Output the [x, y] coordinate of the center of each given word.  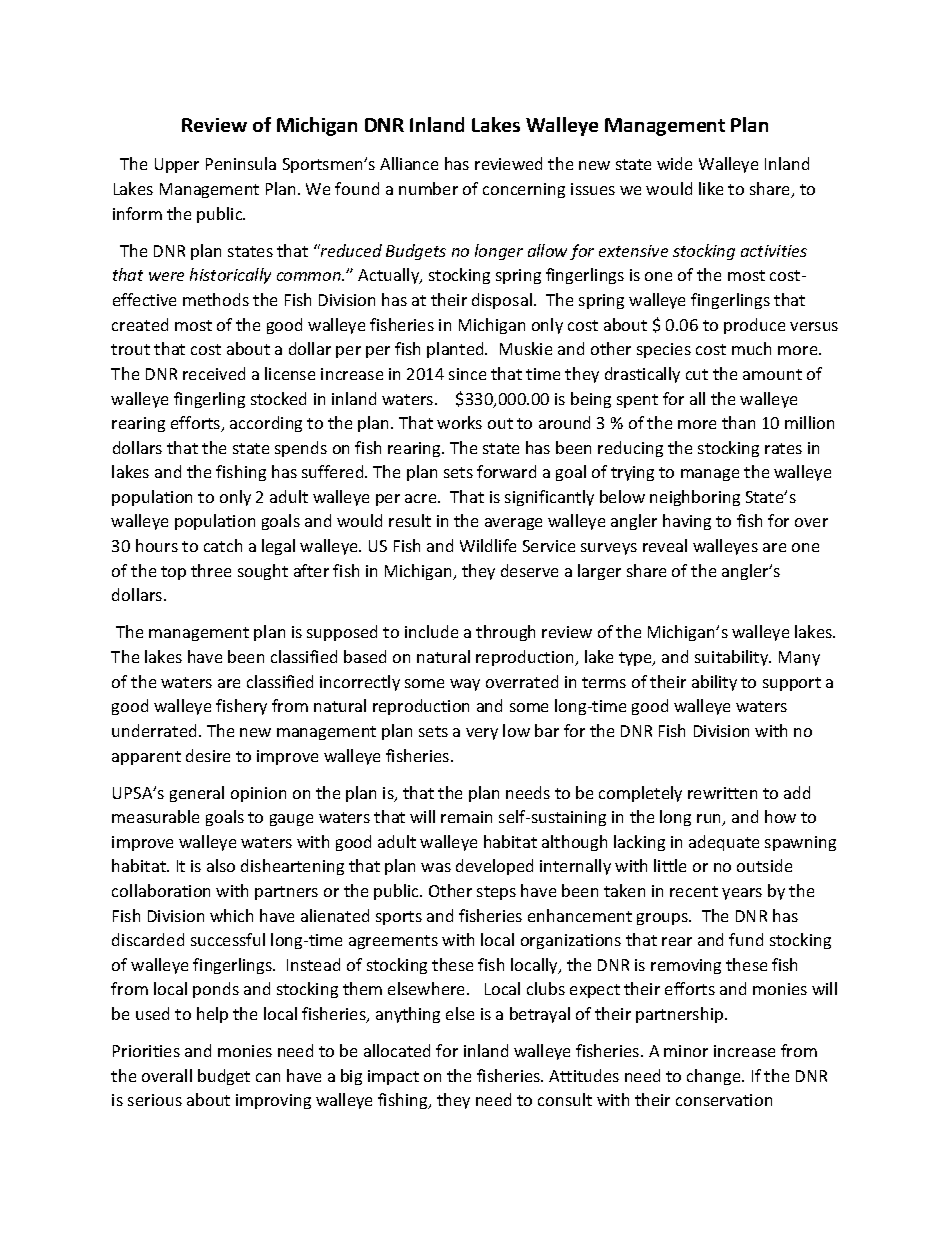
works [459, 422]
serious [155, 1100]
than [738, 422]
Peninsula [241, 163]
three [211, 570]
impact [393, 1077]
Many [799, 658]
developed [494, 867]
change [715, 1077]
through [505, 633]
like [711, 188]
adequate [724, 843]
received [214, 373]
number [428, 188]
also [221, 865]
